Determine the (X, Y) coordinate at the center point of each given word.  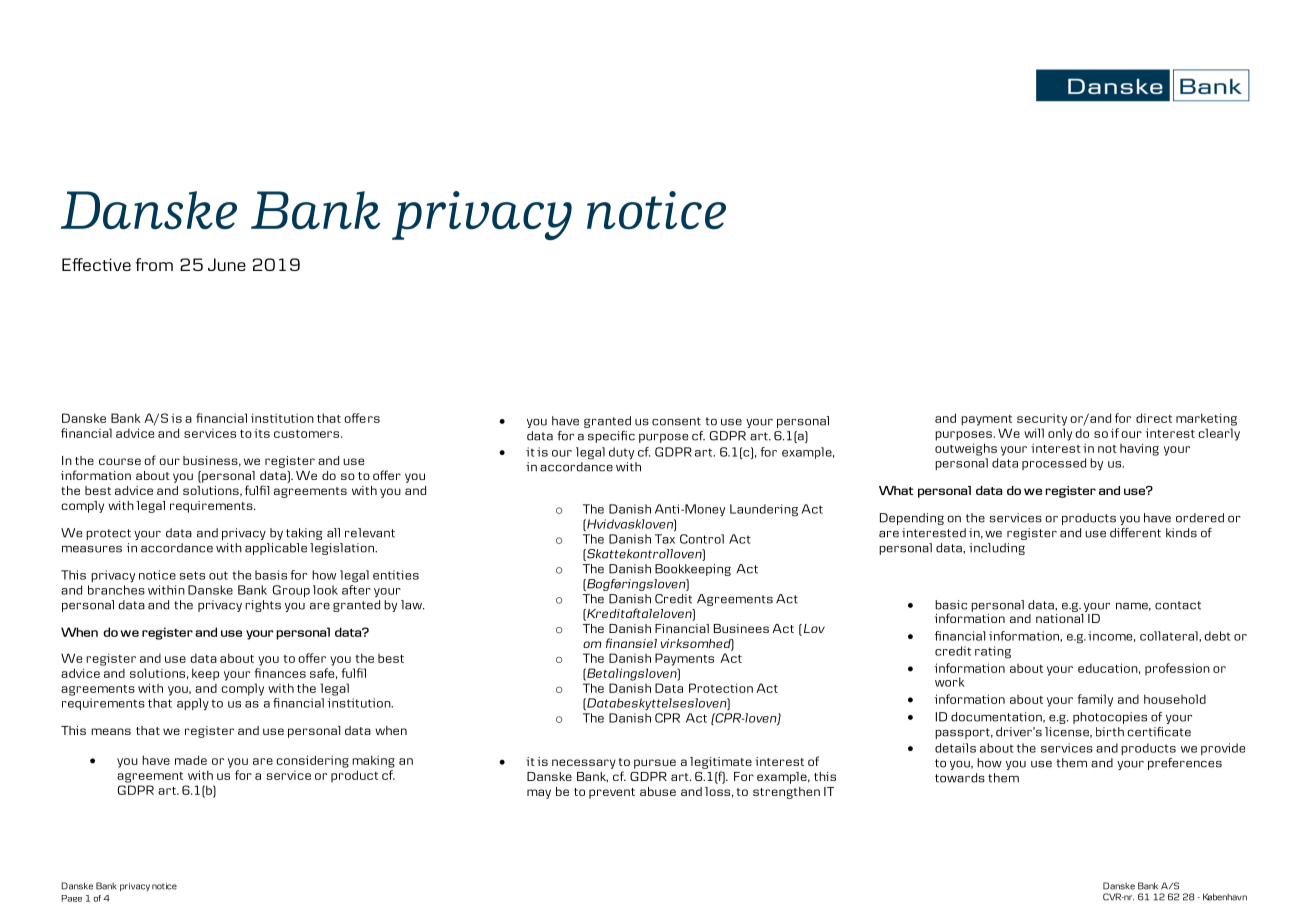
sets (192, 575)
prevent (612, 793)
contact (1178, 605)
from (154, 264)
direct (1154, 418)
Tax (665, 539)
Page (71, 898)
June (227, 264)
